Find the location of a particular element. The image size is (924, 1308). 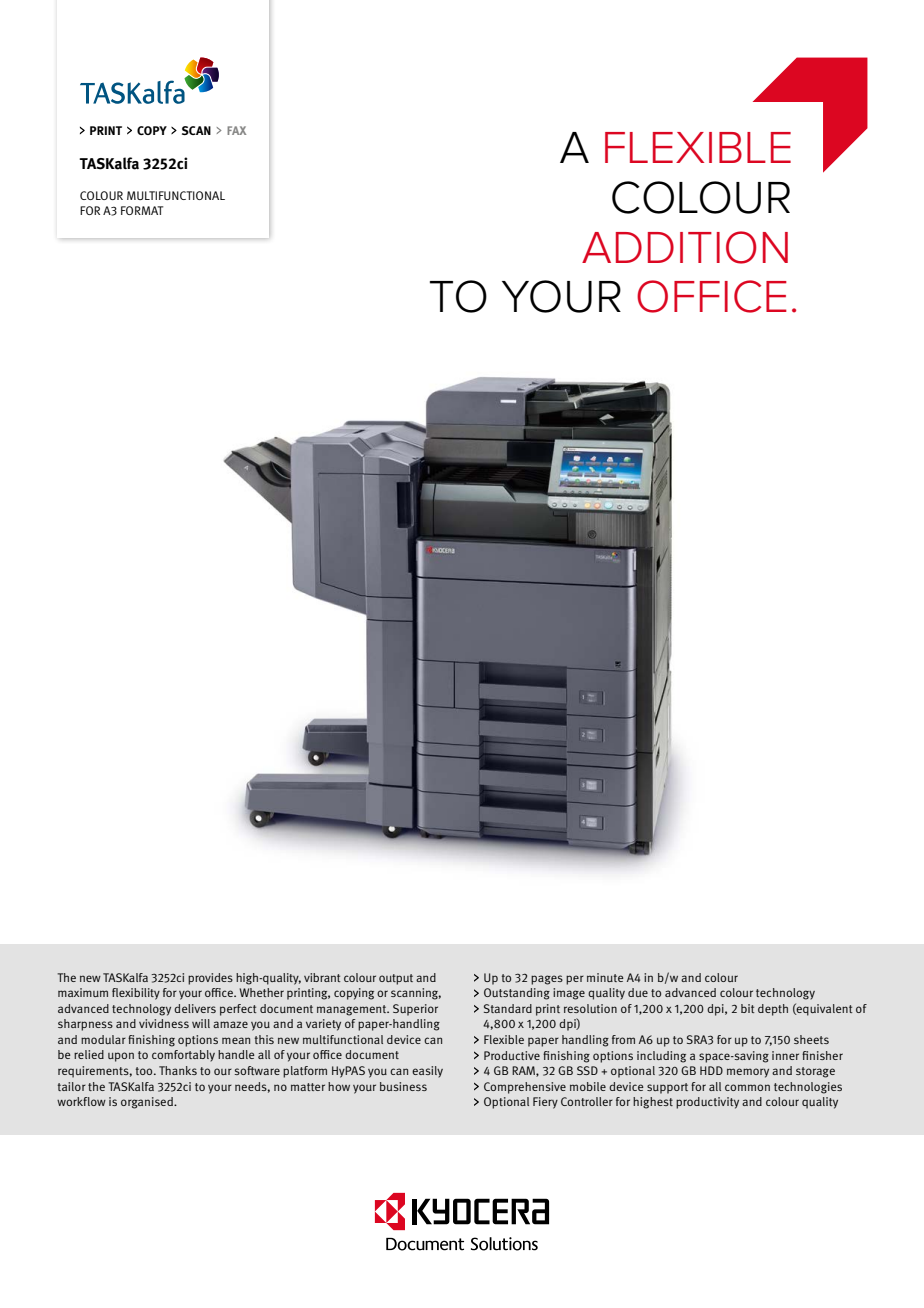

vibrant is located at coordinates (322, 977).
